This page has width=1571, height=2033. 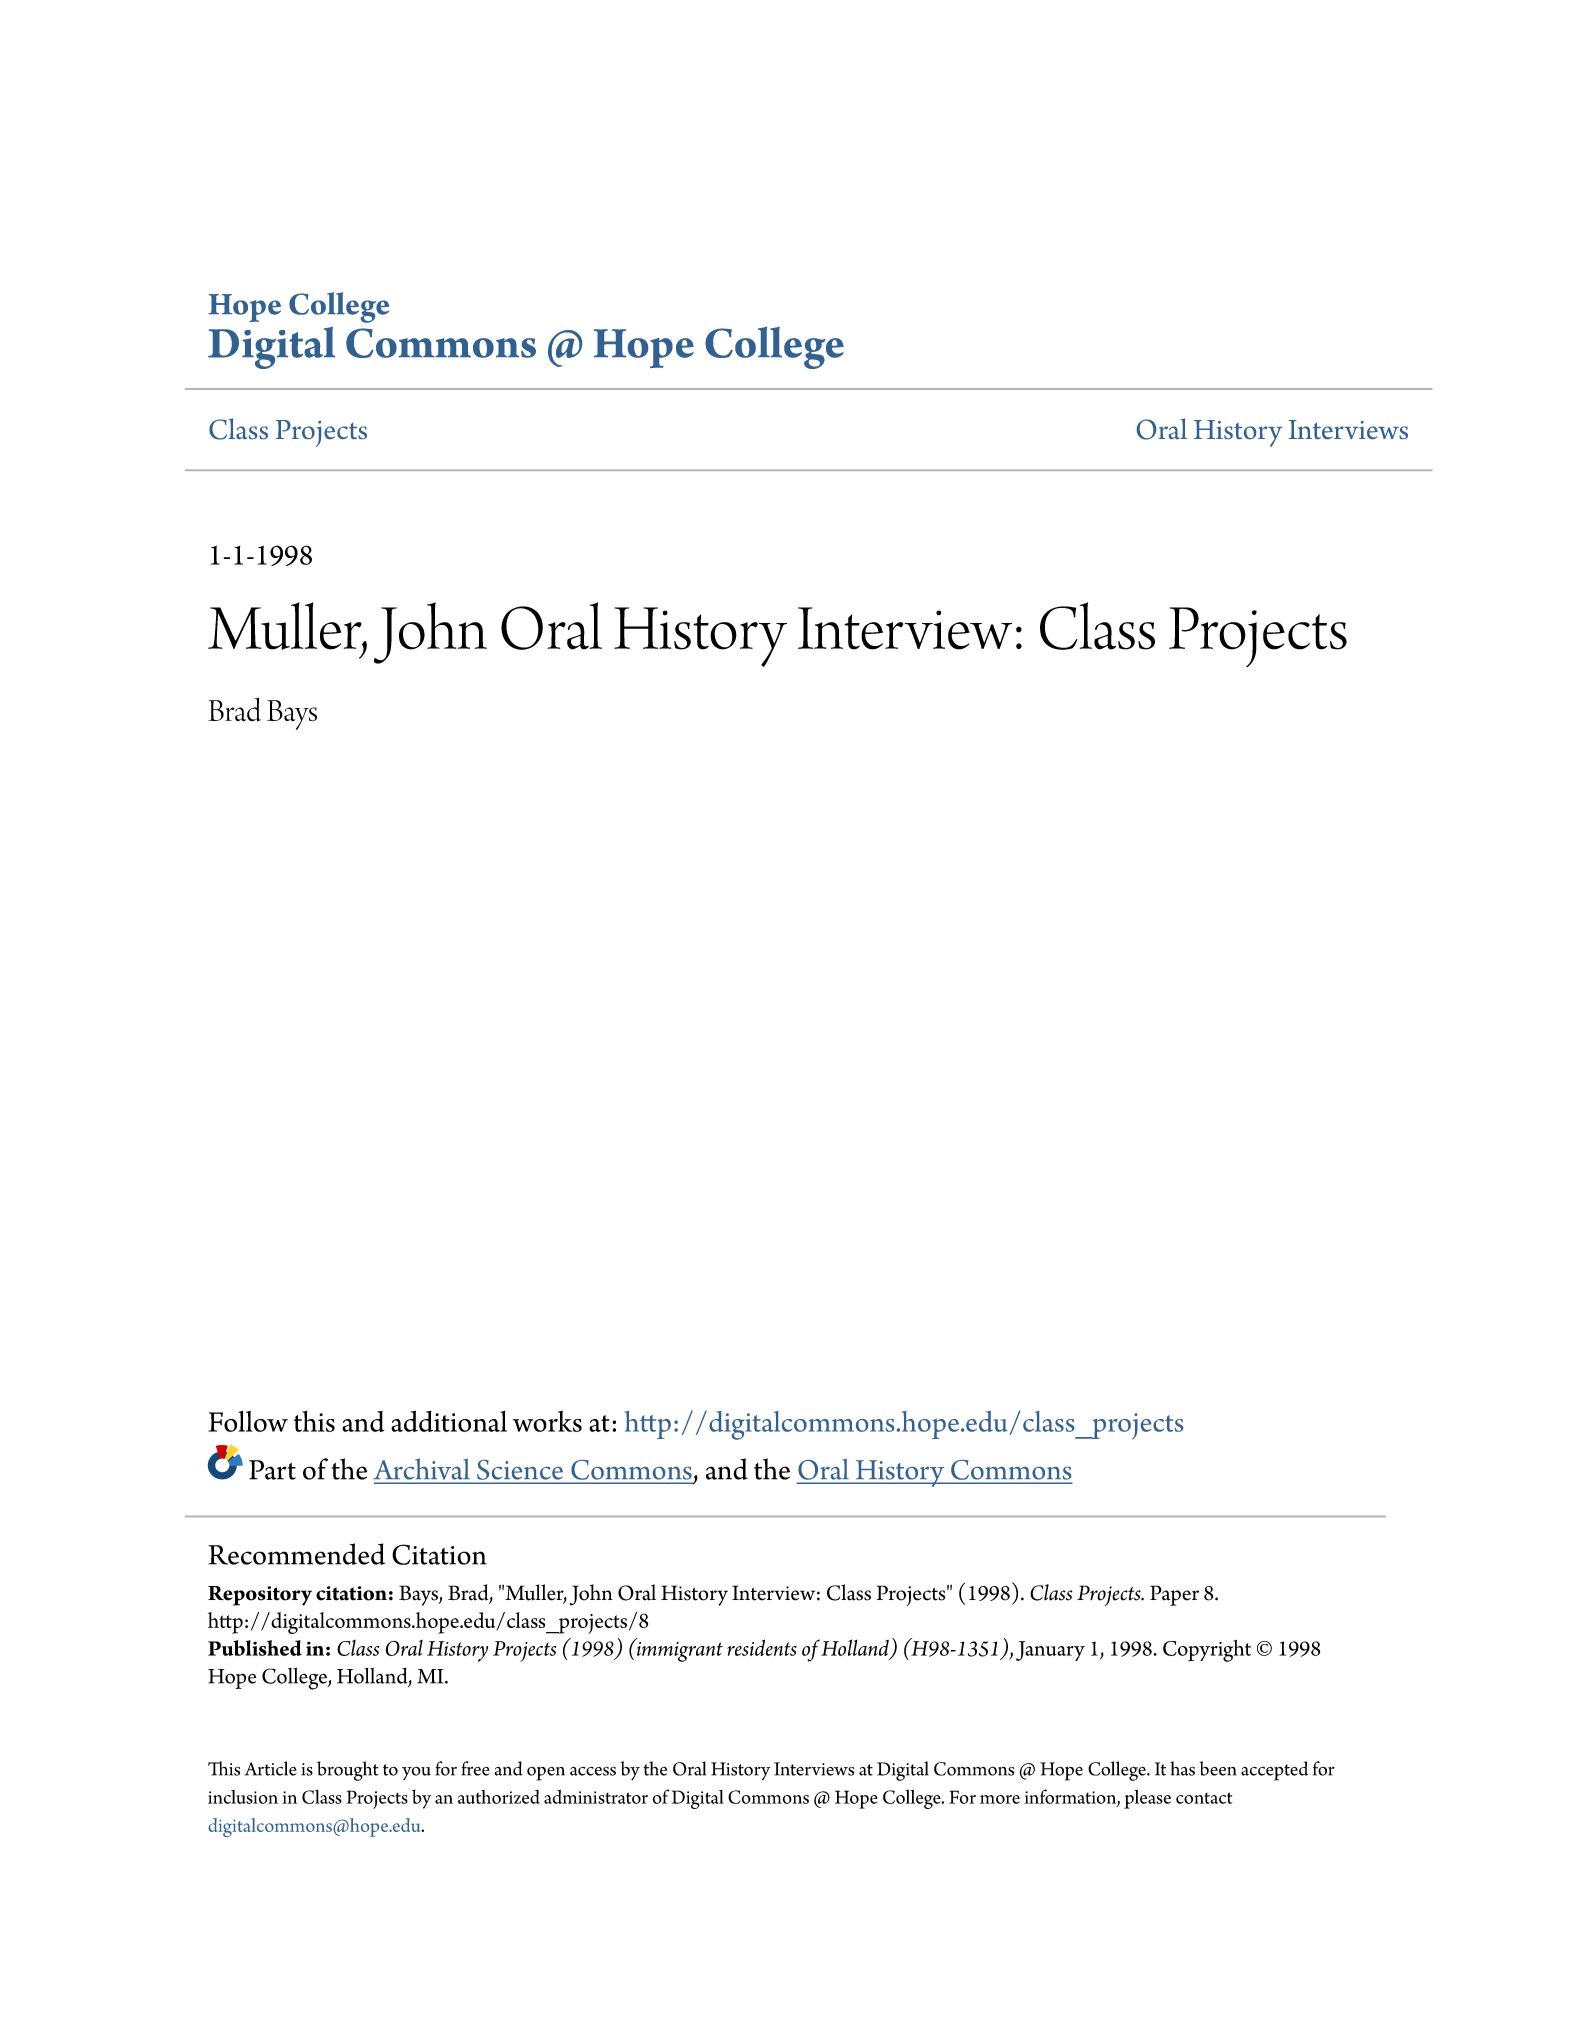 I want to click on Recommended, so click(x=296, y=1554).
